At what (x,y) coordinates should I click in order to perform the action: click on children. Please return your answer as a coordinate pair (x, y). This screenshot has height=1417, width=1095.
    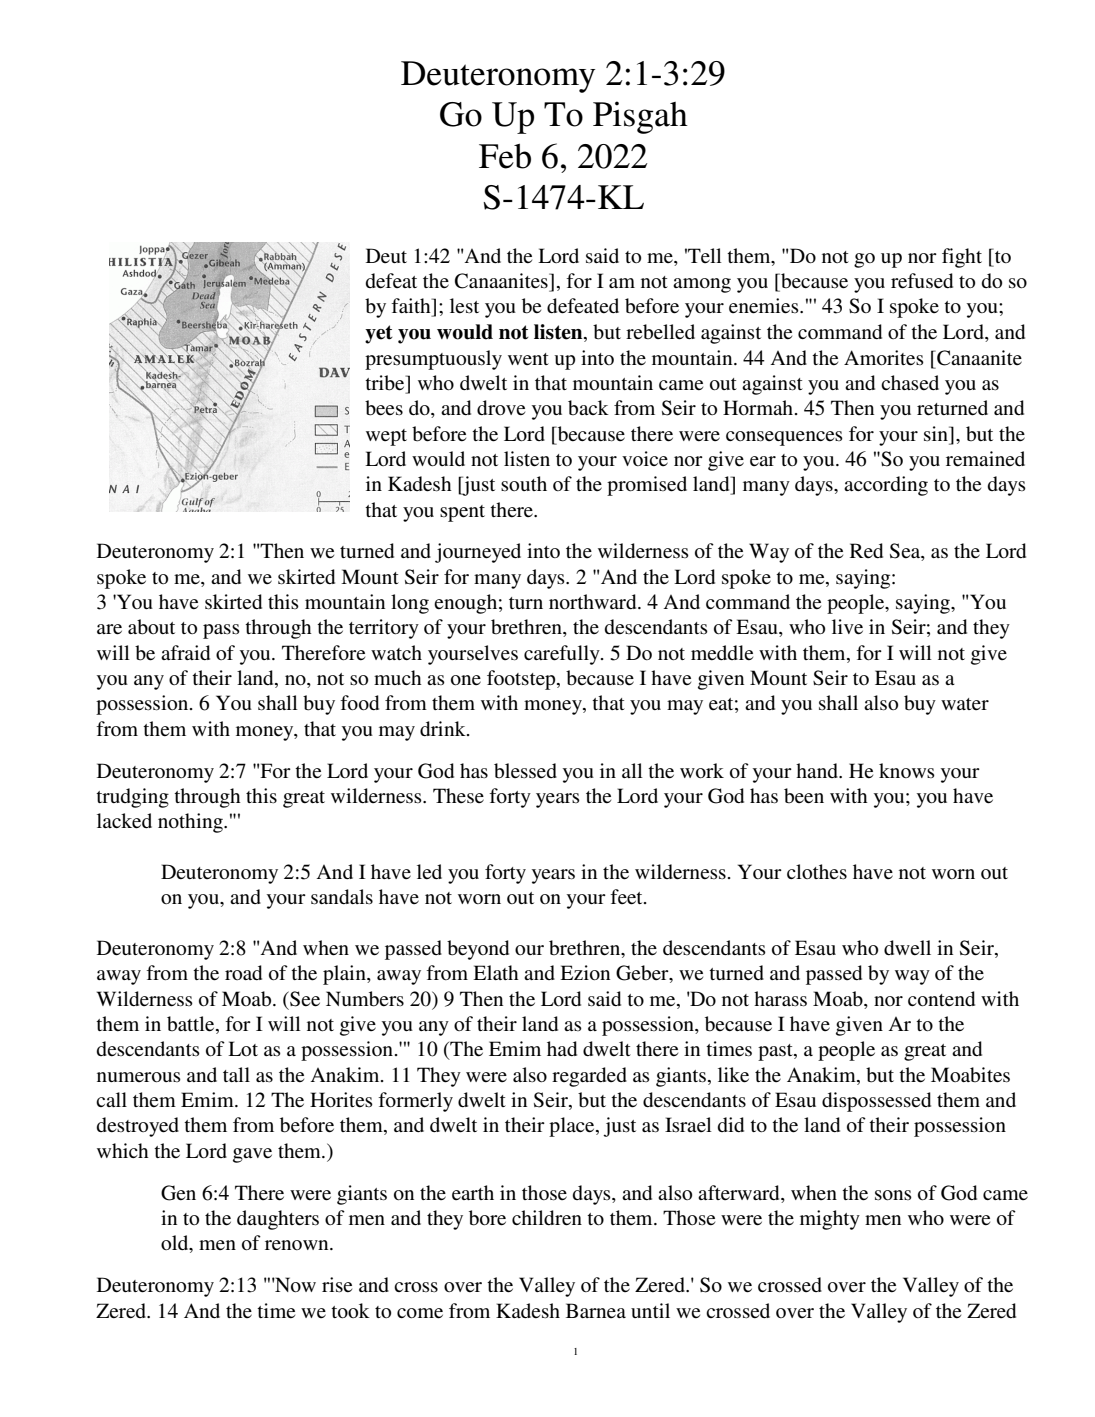
    Looking at the image, I should click on (547, 1218).
